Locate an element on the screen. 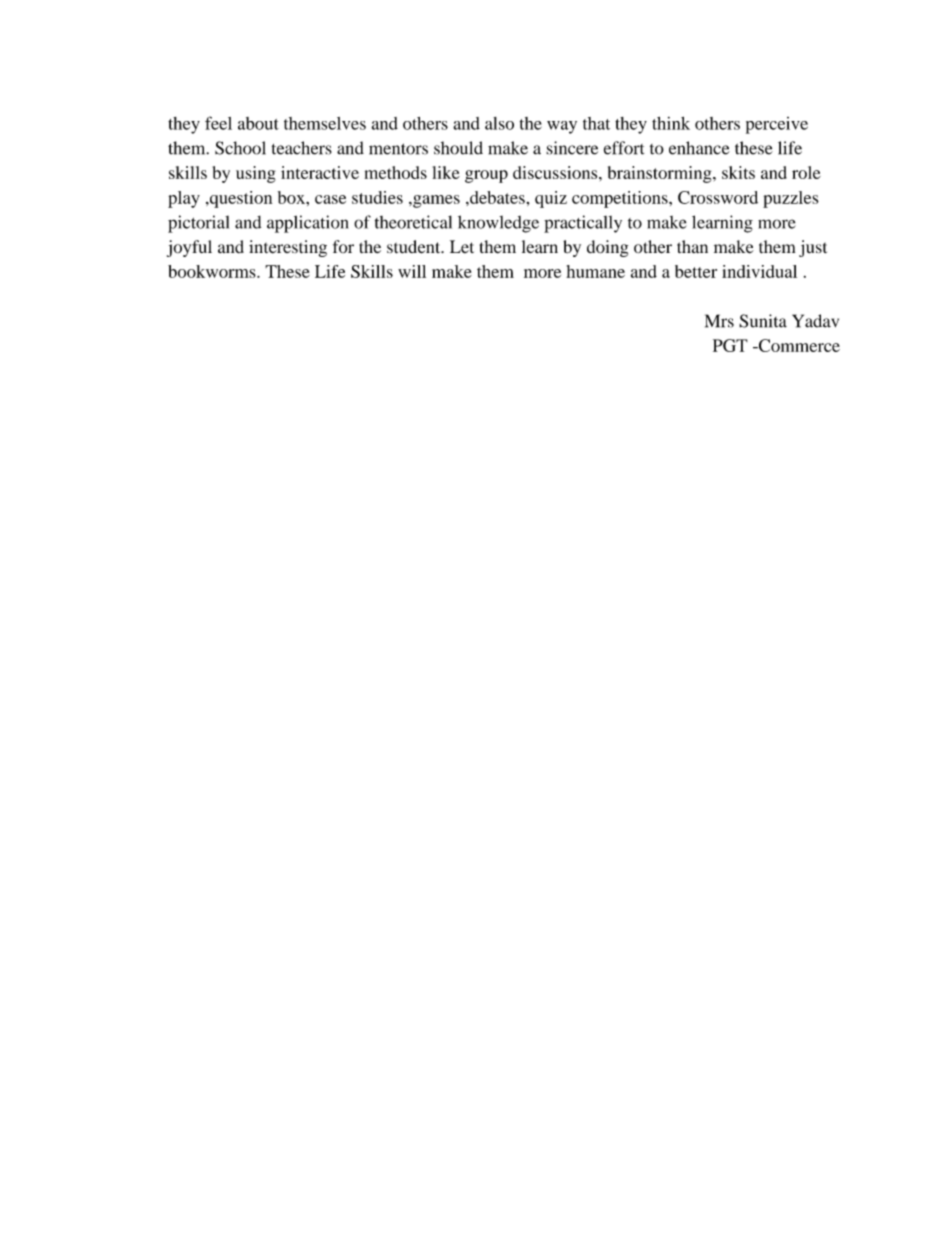  individual is located at coordinates (759, 271).
